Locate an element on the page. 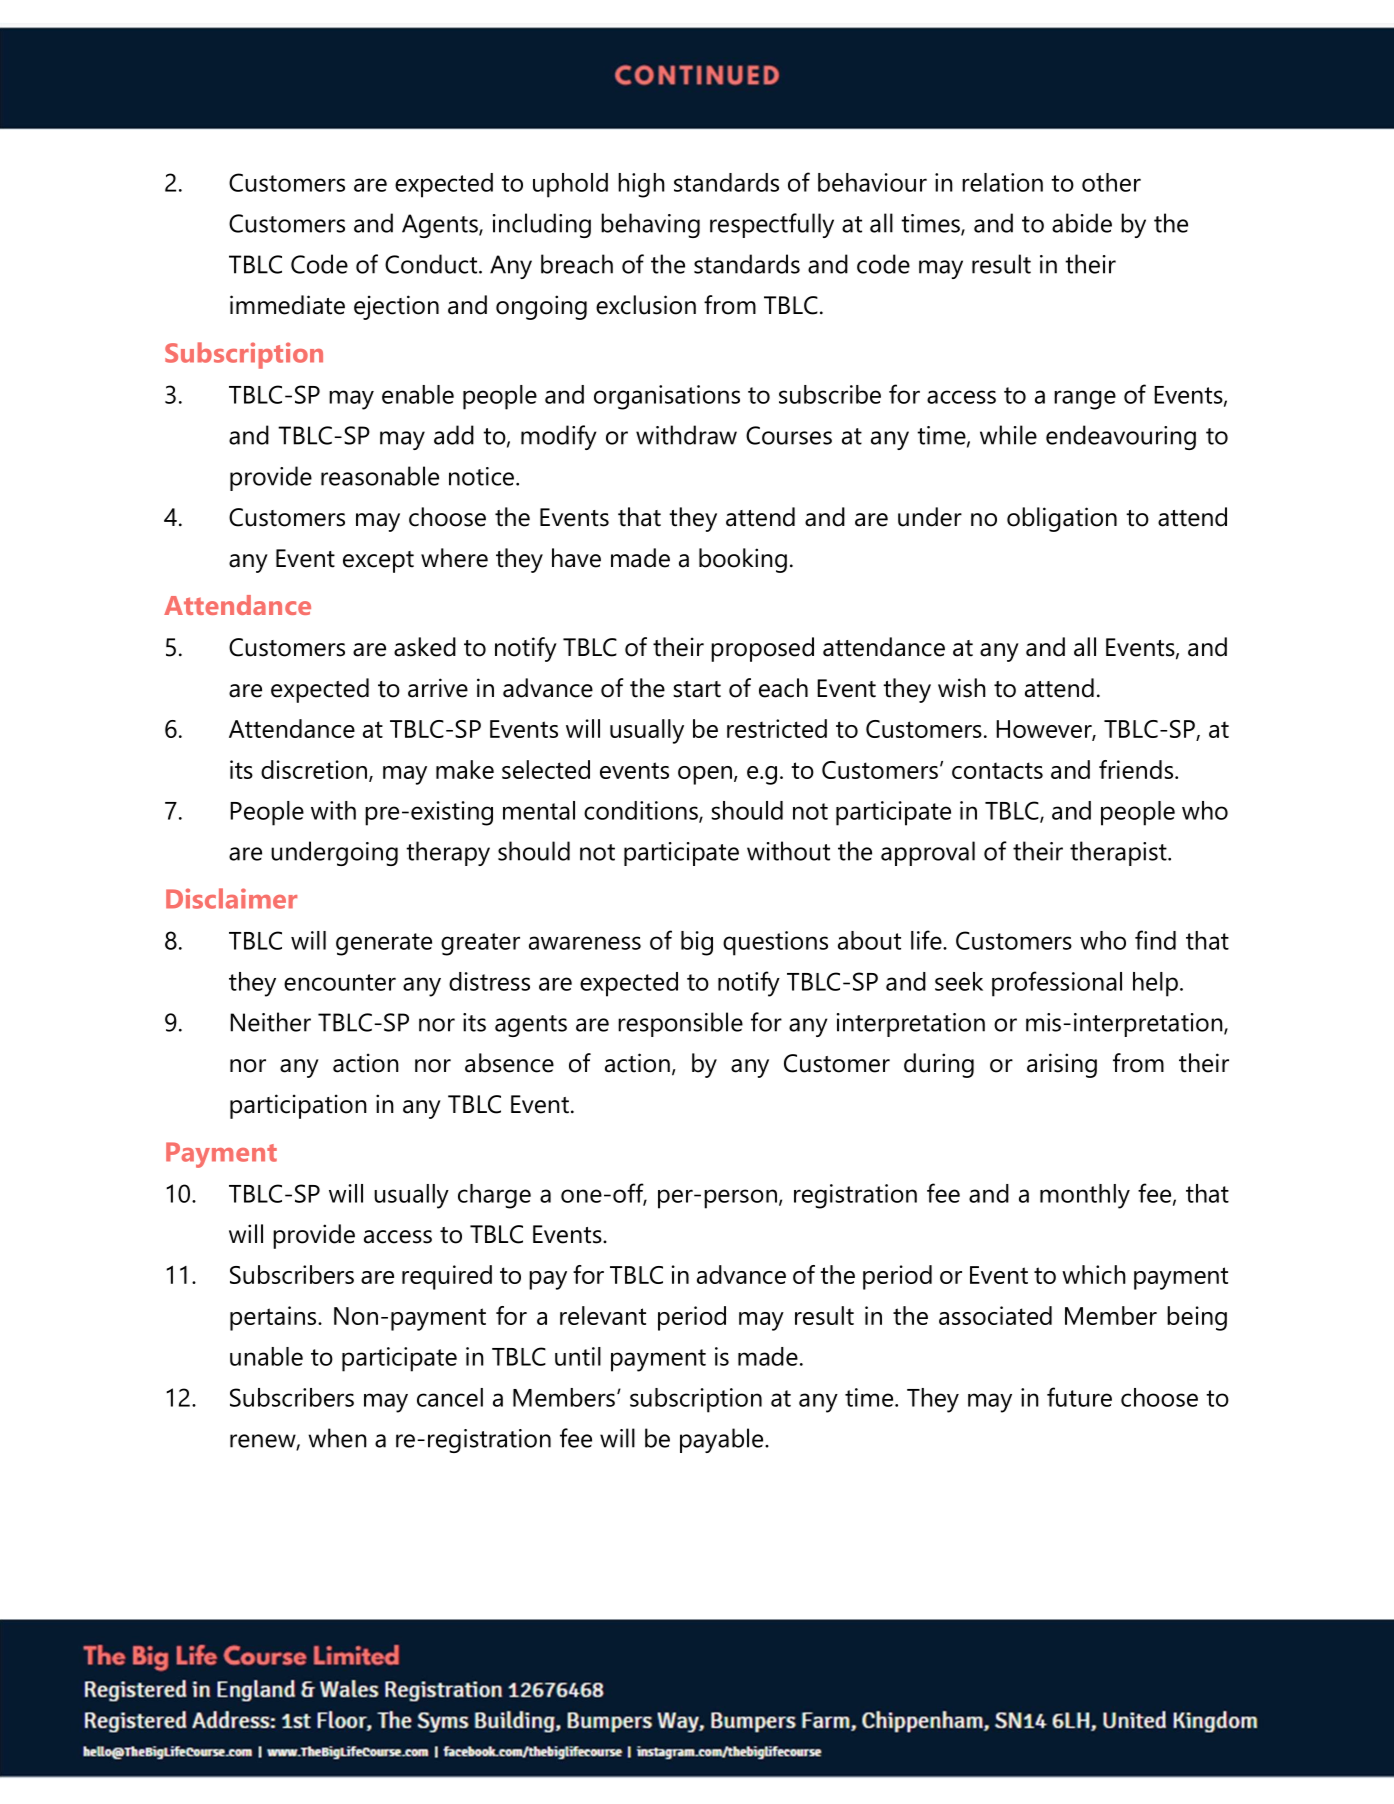  participation is located at coordinates (298, 1106).
